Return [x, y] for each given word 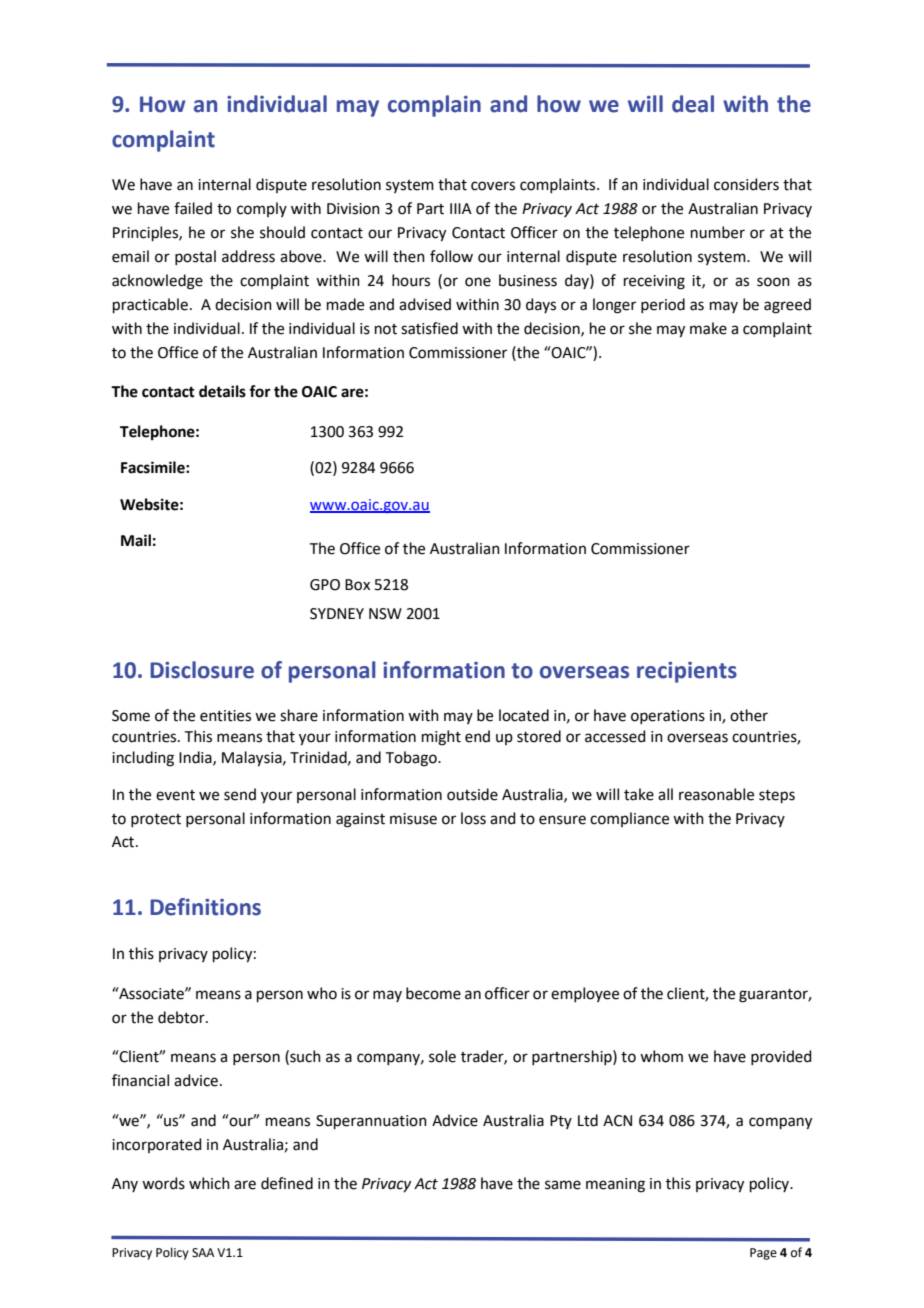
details [222, 391]
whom [661, 1056]
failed [193, 208]
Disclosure [202, 670]
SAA [203, 1253]
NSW [385, 614]
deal [693, 104]
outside [472, 794]
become [433, 993]
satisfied [429, 328]
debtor [182, 1017]
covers [493, 186]
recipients [687, 672]
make [708, 328]
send [240, 794]
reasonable [716, 794]
